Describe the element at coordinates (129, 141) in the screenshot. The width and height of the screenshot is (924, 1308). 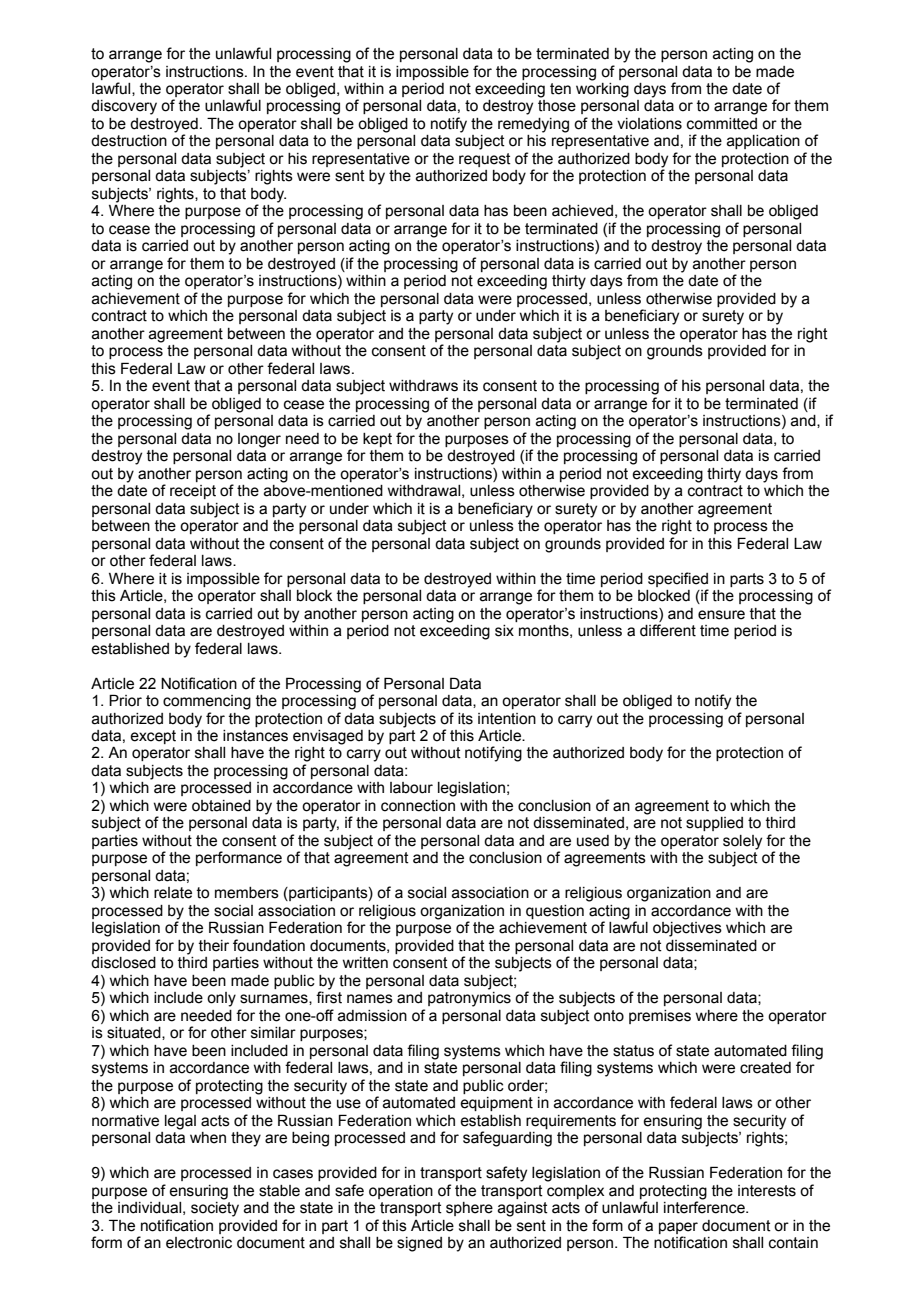
I see `destruction` at that location.
